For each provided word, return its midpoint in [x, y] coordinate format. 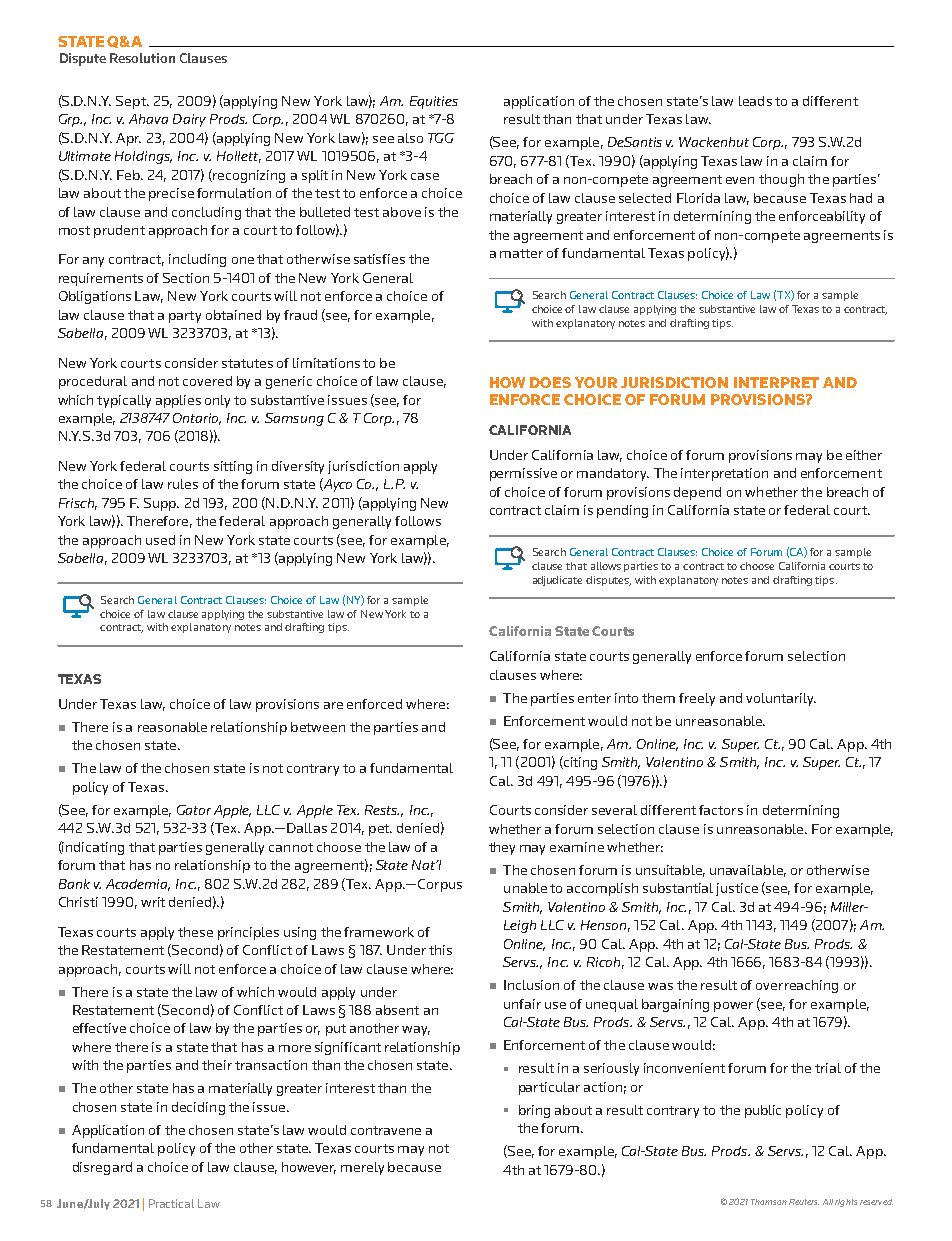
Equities [434, 102]
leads [755, 101]
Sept [132, 102]
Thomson [769, 1202]
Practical [171, 1203]
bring [534, 1111]
